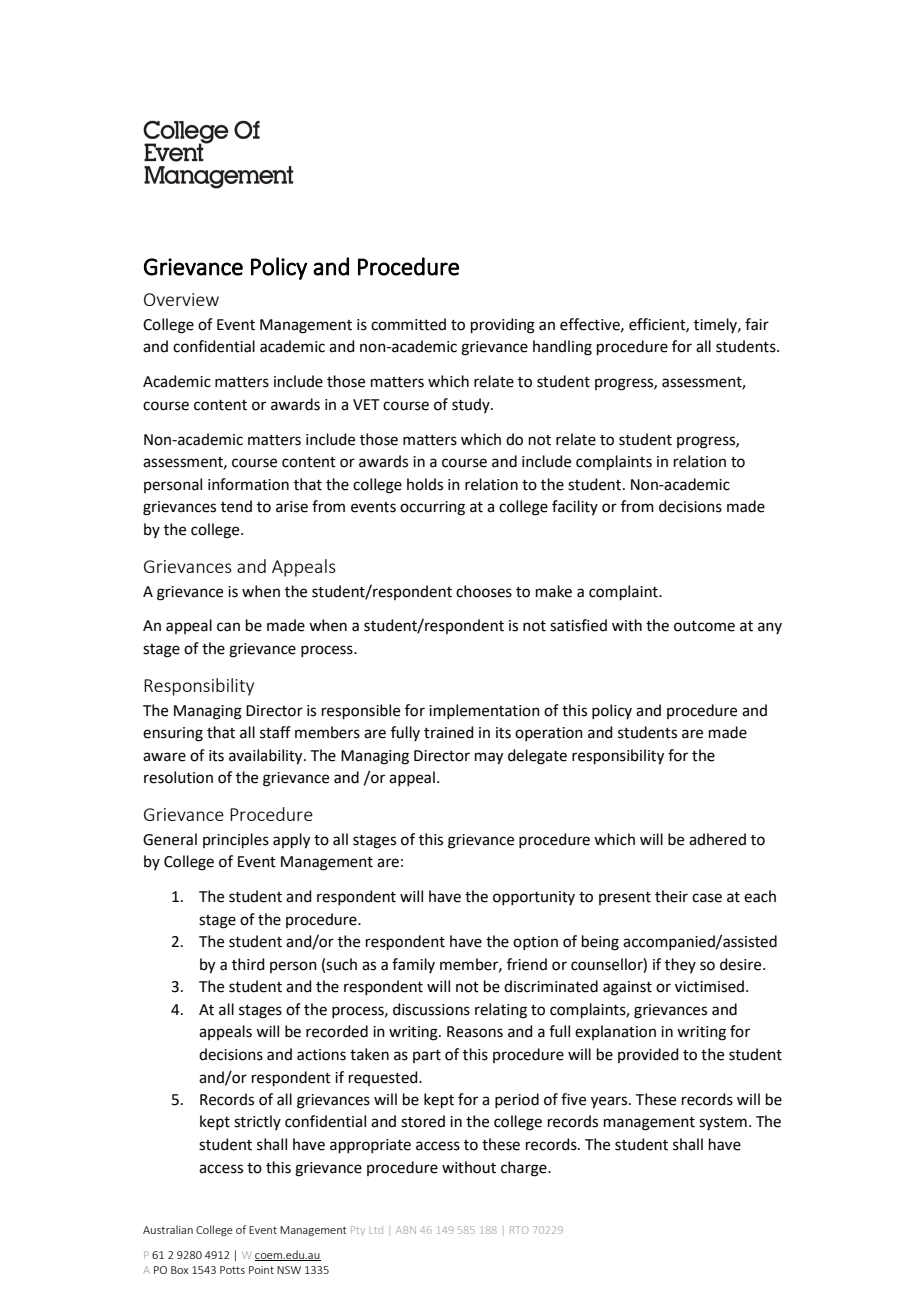  Describe the element at coordinates (717, 839) in the screenshot. I see `adhered` at that location.
